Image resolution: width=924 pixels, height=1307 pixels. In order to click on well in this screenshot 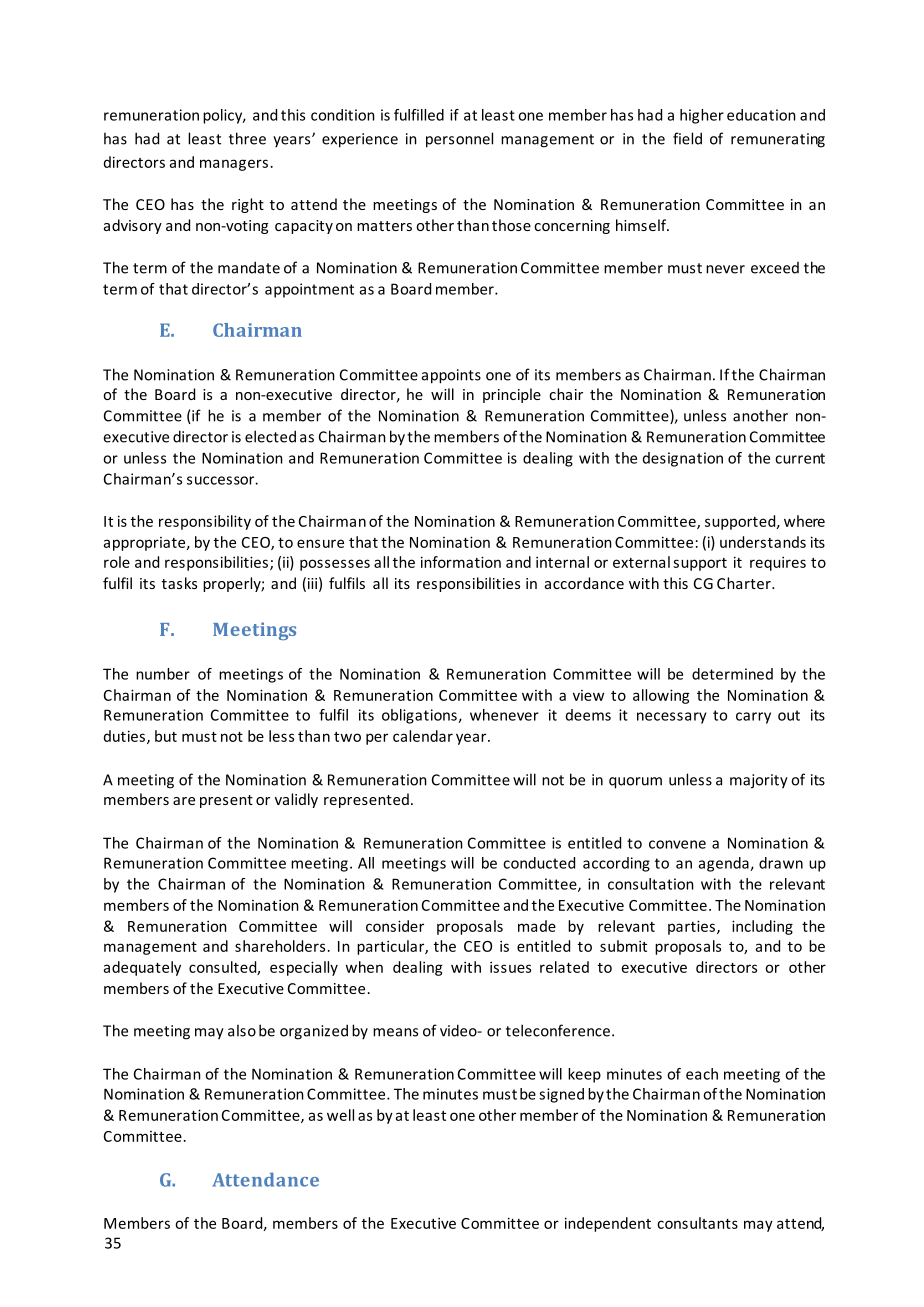, I will do `click(340, 1115)`.
